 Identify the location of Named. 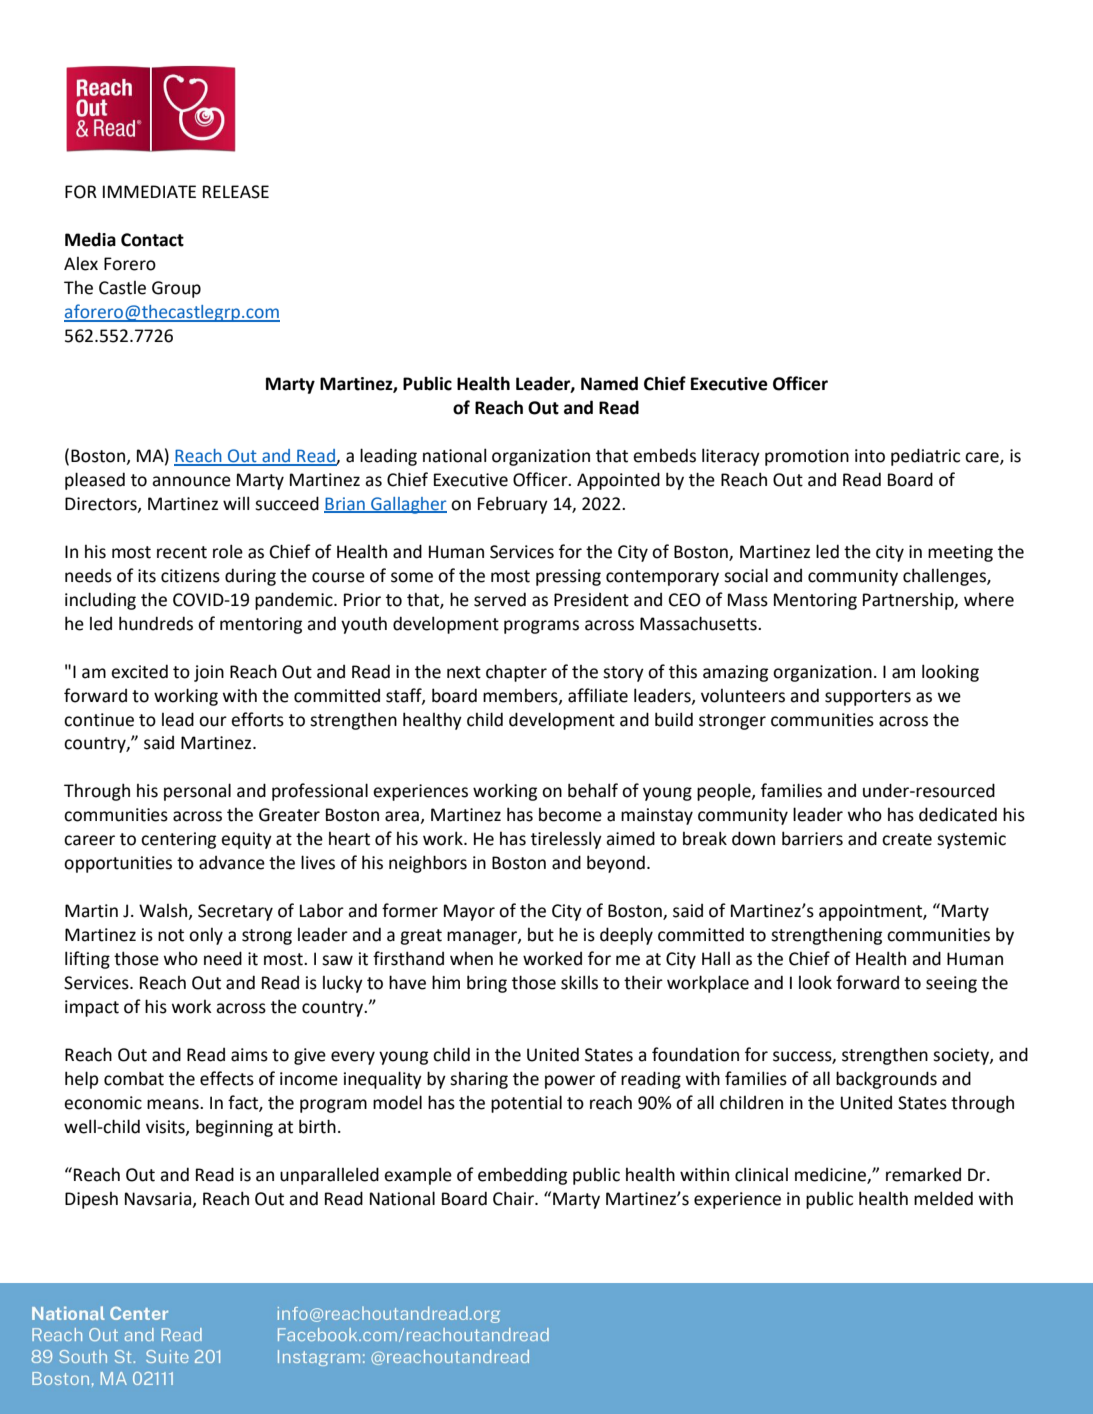
(609, 383).
